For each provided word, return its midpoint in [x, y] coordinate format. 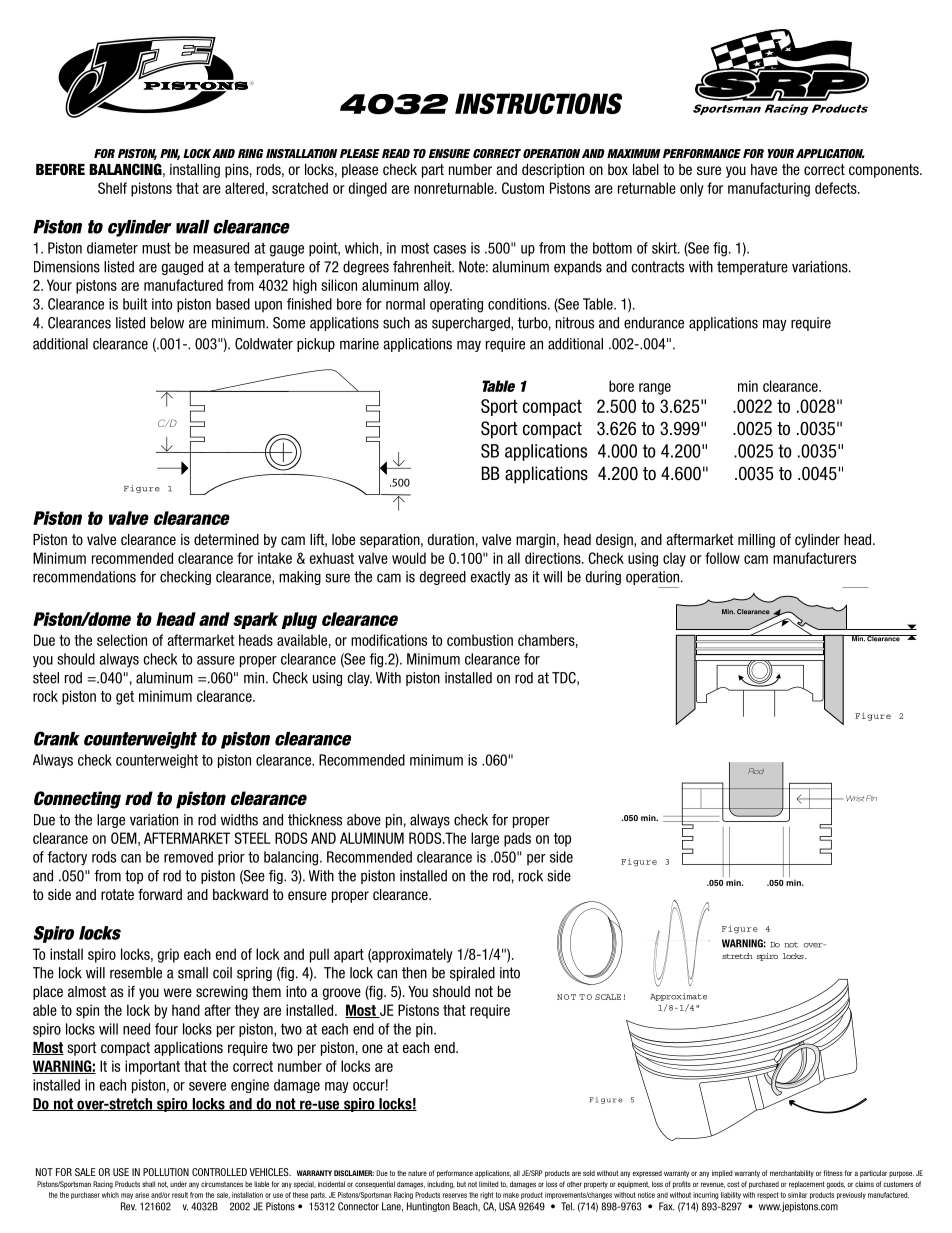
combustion [480, 640]
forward [160, 894]
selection [122, 640]
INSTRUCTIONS [538, 103]
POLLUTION [166, 1172]
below [167, 323]
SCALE [608, 997]
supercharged [472, 324]
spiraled [472, 974]
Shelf [112, 188]
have [764, 169]
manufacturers [814, 558]
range [655, 389]
